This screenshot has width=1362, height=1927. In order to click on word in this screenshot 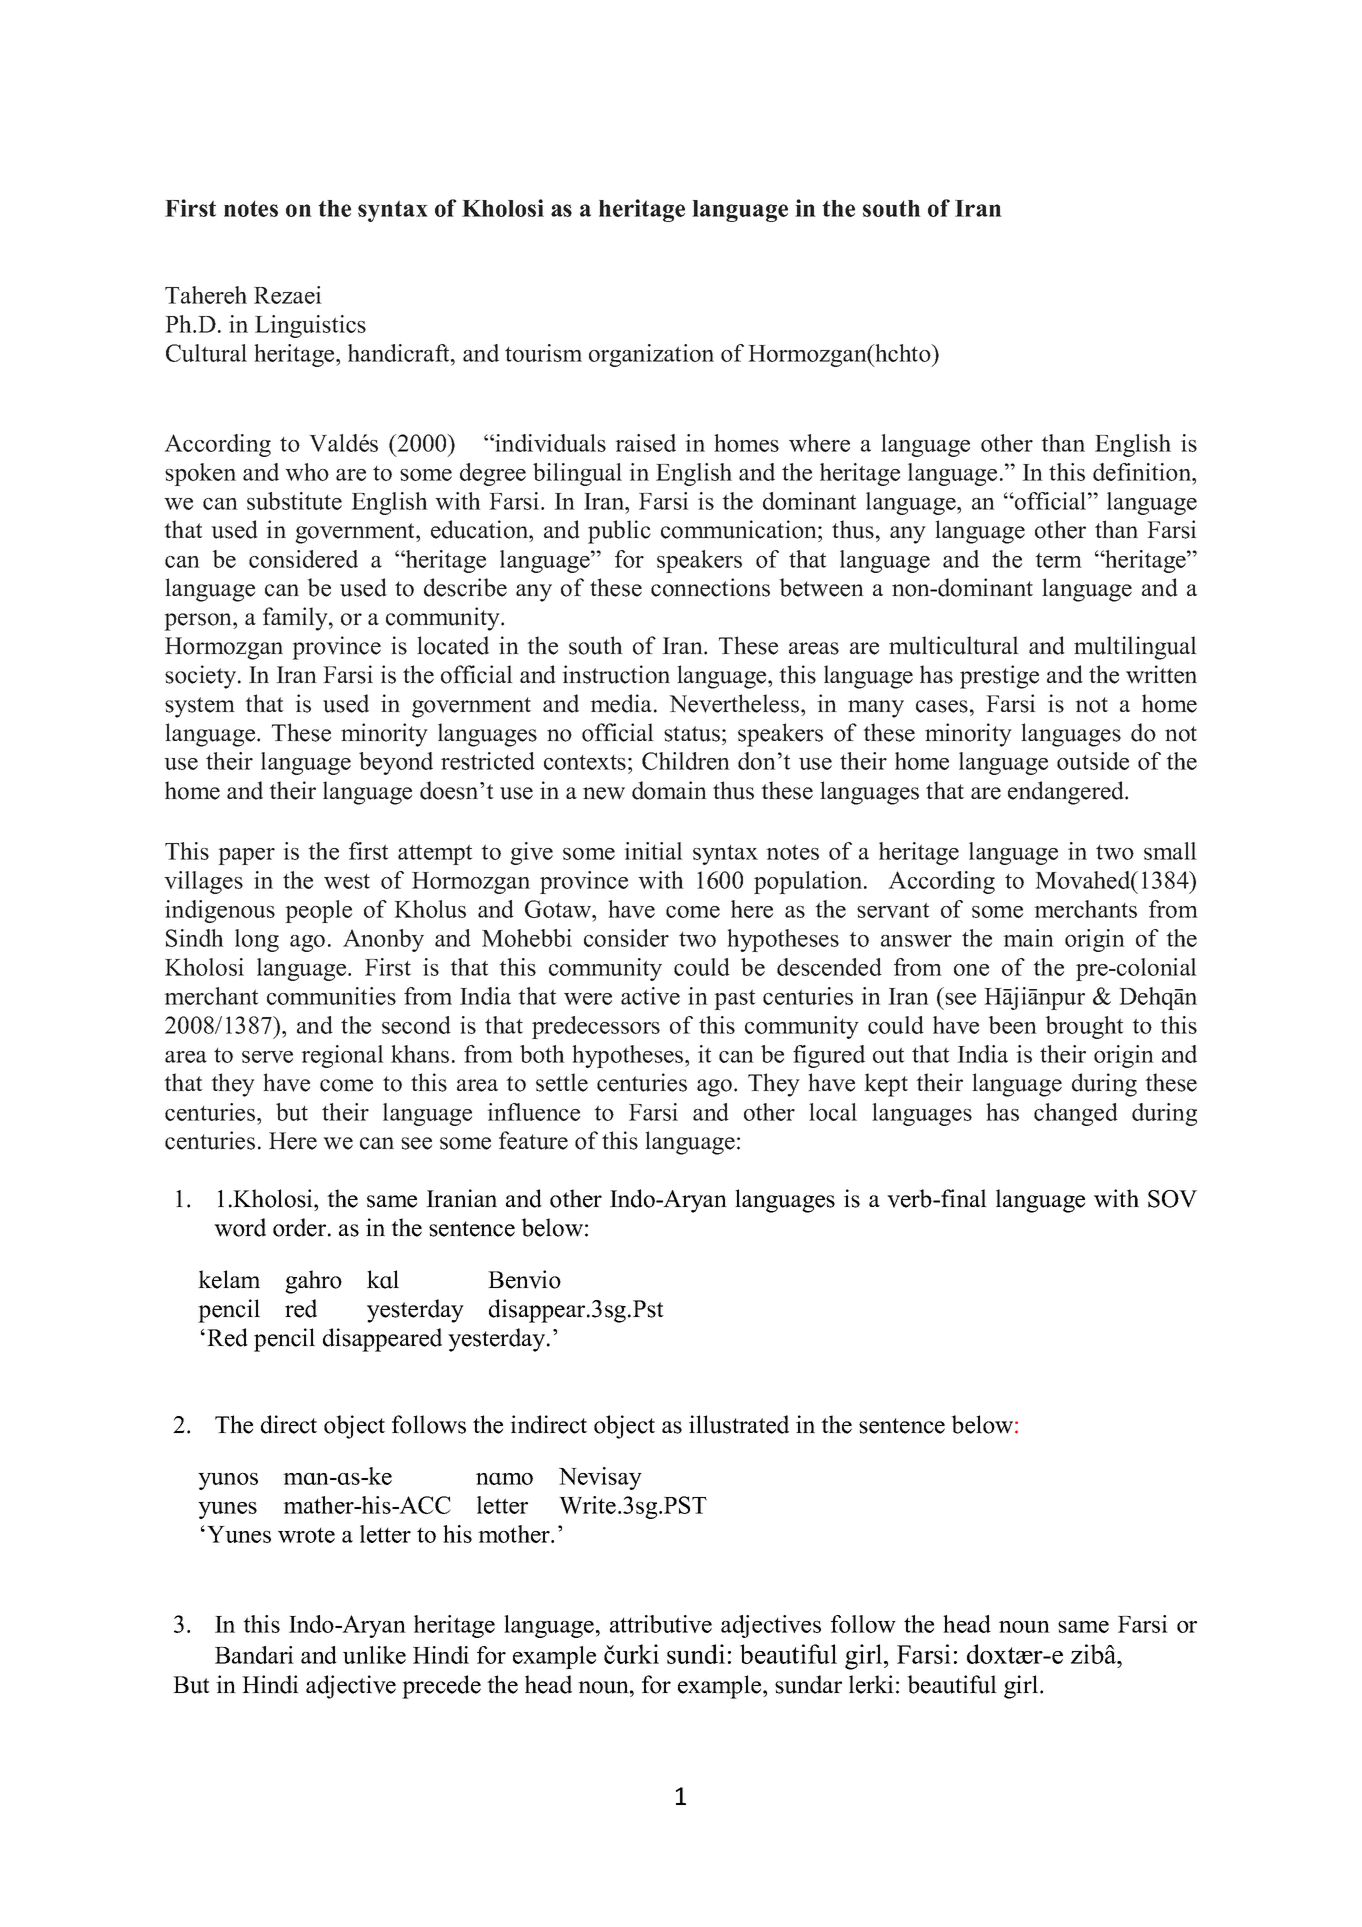, I will do `click(240, 1227)`.
